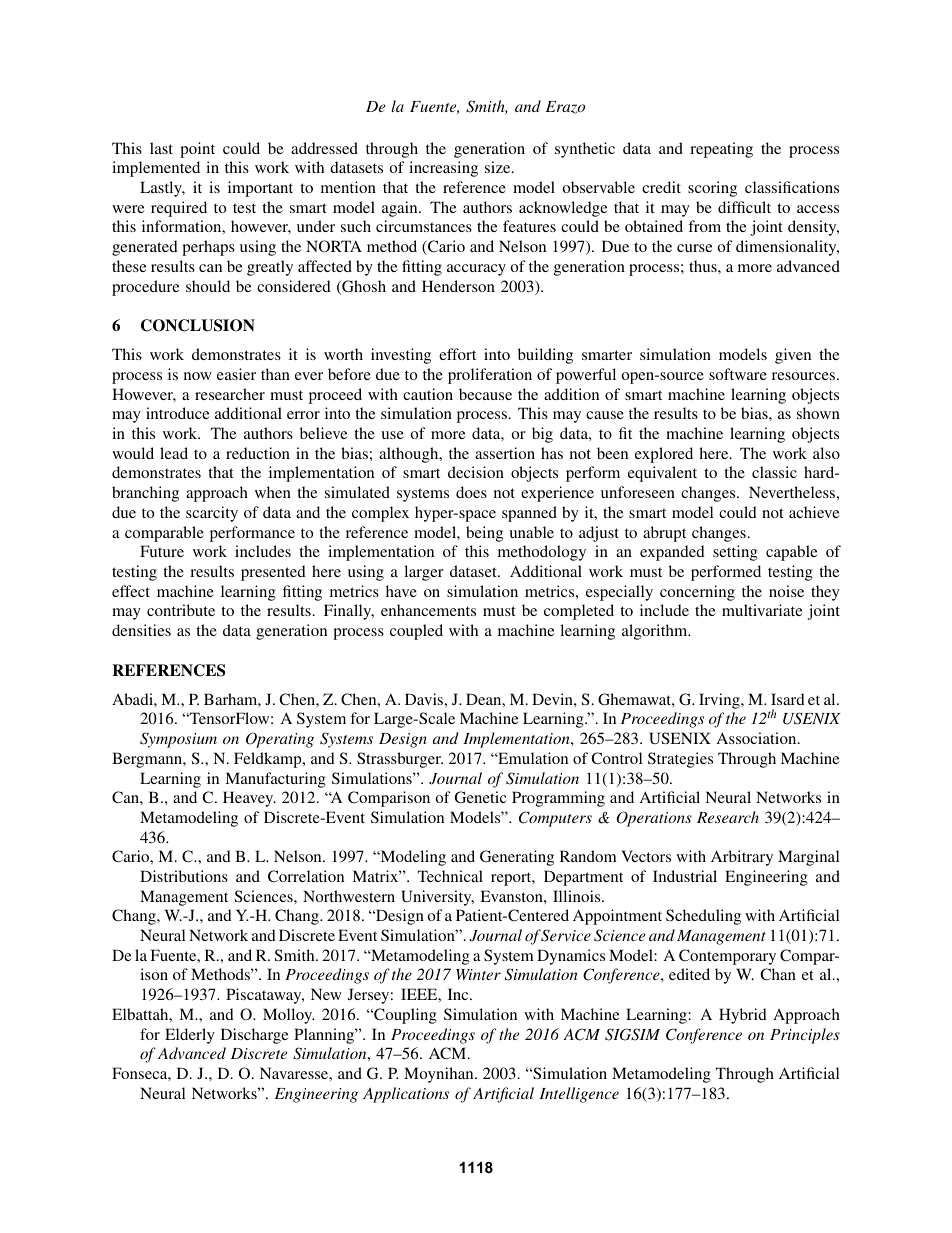 The image size is (952, 1233). Describe the element at coordinates (260, 189) in the image. I see `important` at that location.
